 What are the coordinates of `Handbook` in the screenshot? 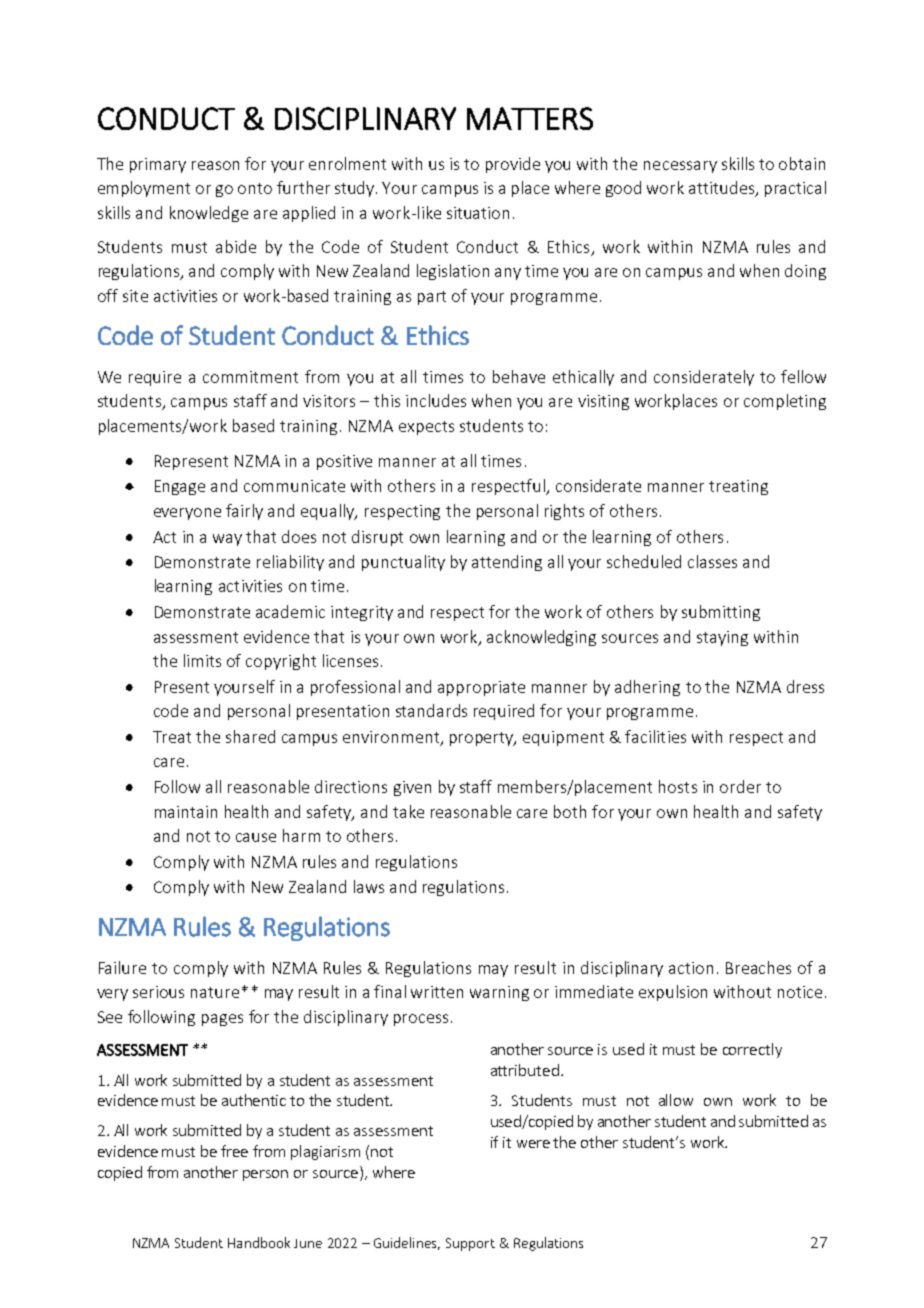 It's located at (259, 1242).
